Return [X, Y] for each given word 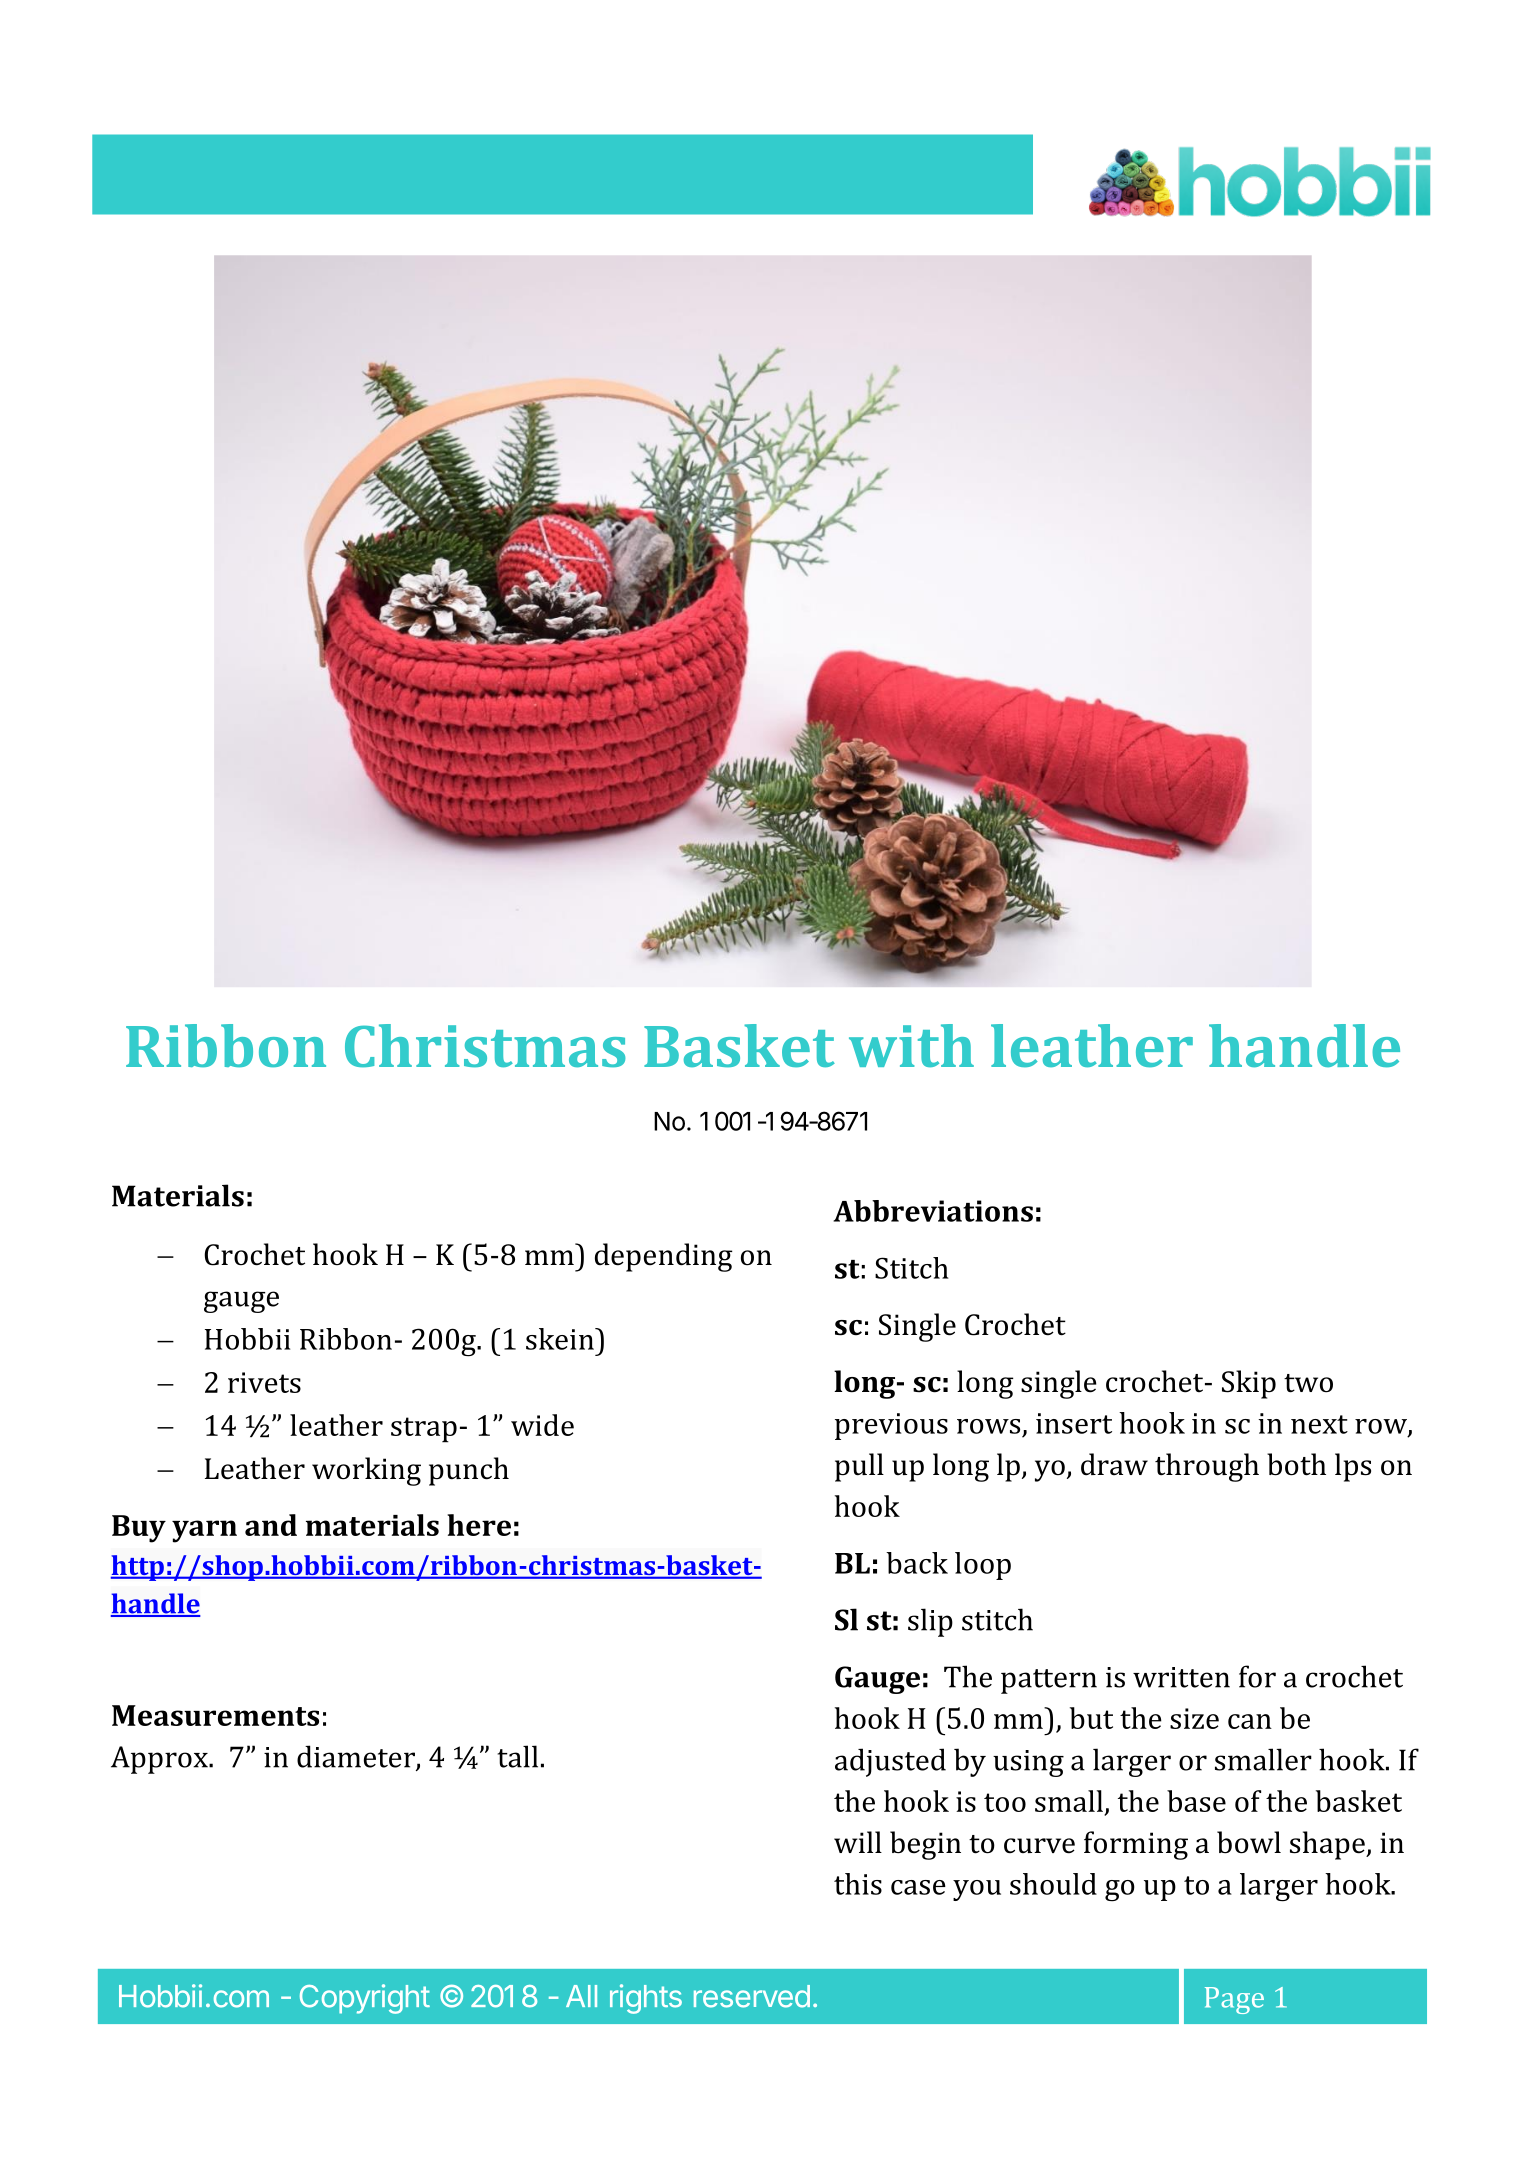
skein [561, 1339]
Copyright [365, 1999]
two [1308, 1383]
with [911, 1045]
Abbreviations [933, 1211]
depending [663, 1257]
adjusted [890, 1762]
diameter [357, 1757]
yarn [204, 1531]
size [1194, 1718]
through [1207, 1467]
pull [859, 1467]
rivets [264, 1382]
